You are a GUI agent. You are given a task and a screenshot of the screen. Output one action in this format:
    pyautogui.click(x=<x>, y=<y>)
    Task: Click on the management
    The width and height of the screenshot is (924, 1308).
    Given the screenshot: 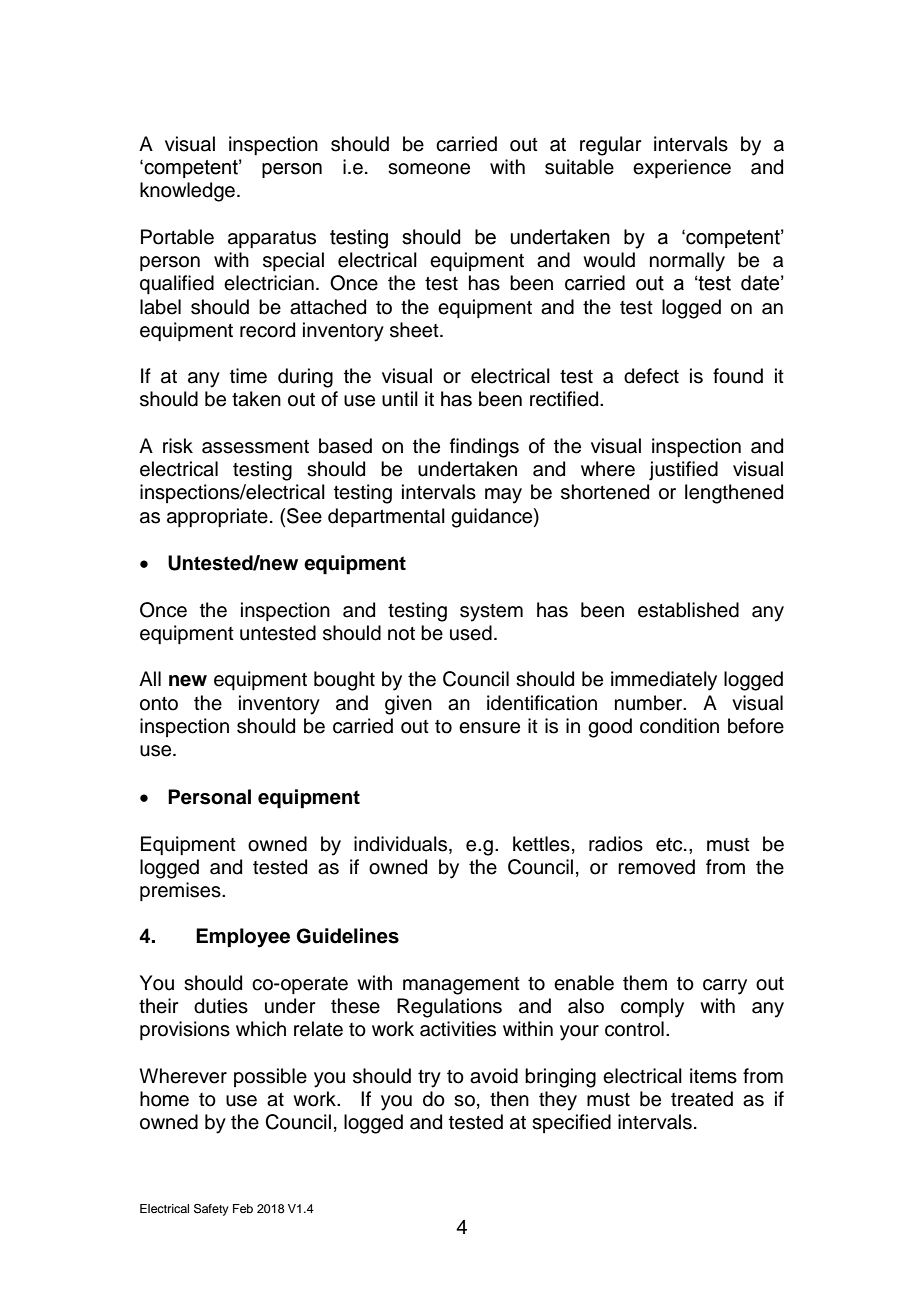 What is the action you would take?
    pyautogui.click(x=461, y=986)
